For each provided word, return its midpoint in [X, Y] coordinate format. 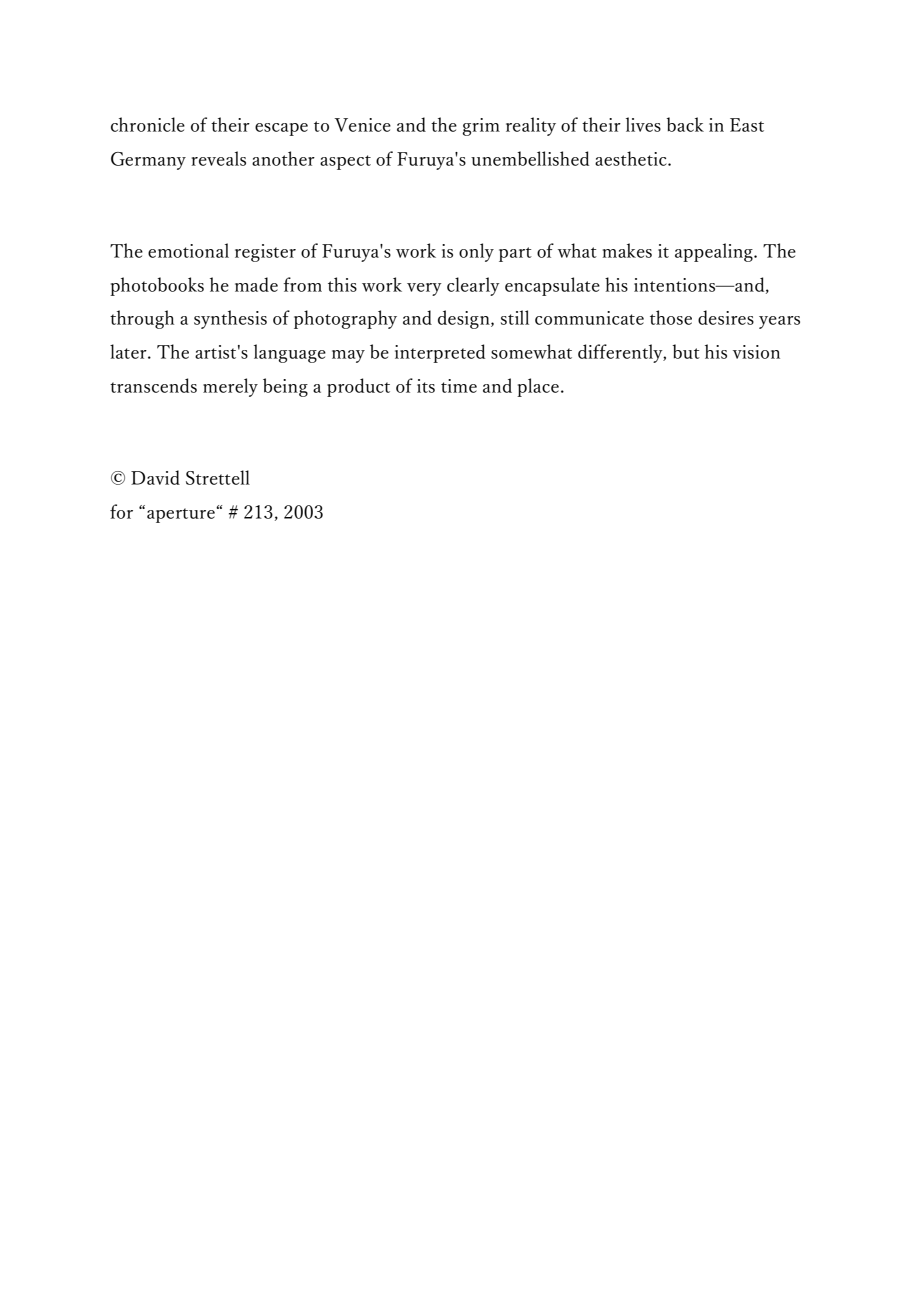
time [459, 386]
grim [481, 127]
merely [230, 387]
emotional [188, 250]
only [476, 252]
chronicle [148, 124]
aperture [182, 515]
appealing [715, 252]
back [685, 124]
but [686, 351]
